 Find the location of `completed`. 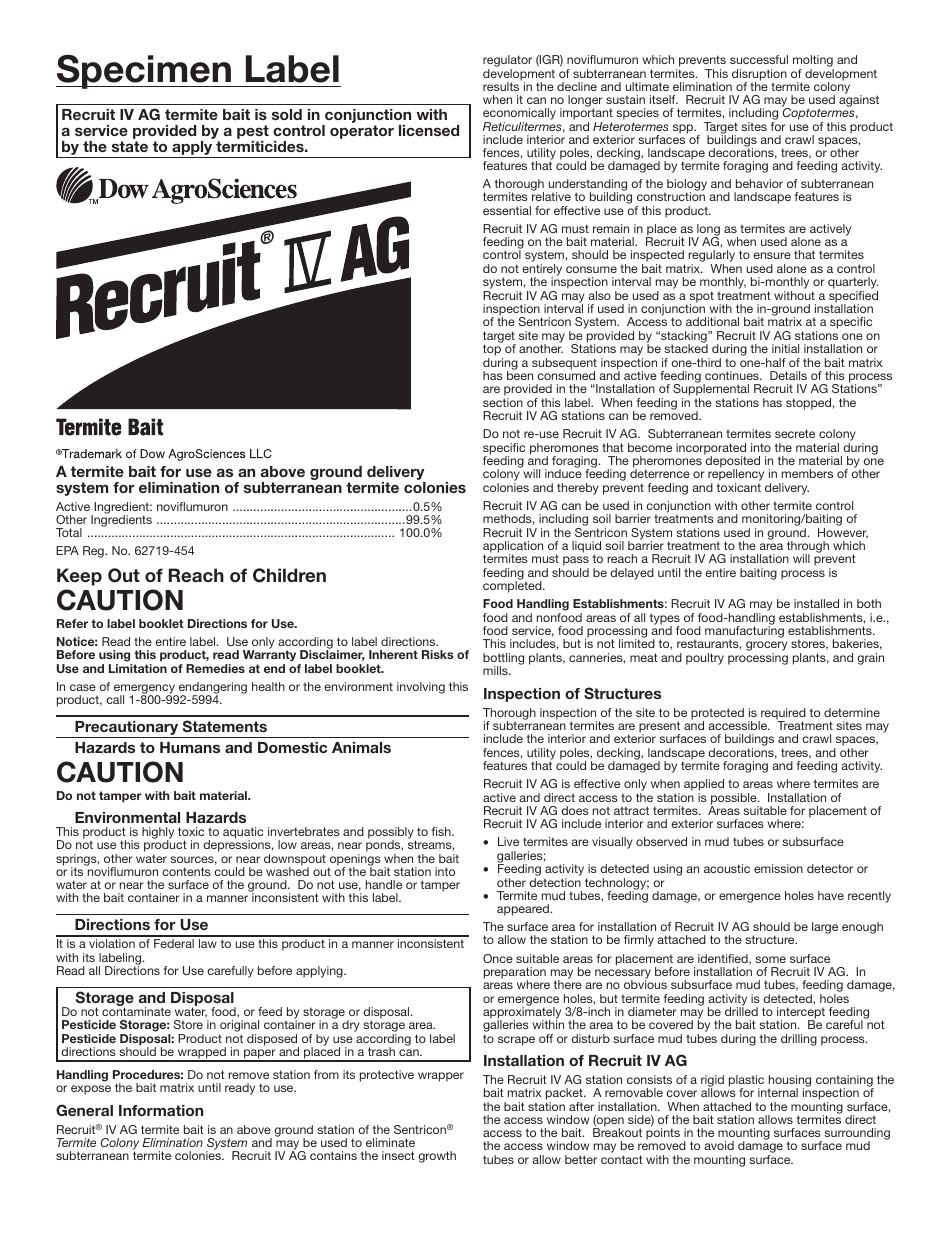

completed is located at coordinates (513, 586).
